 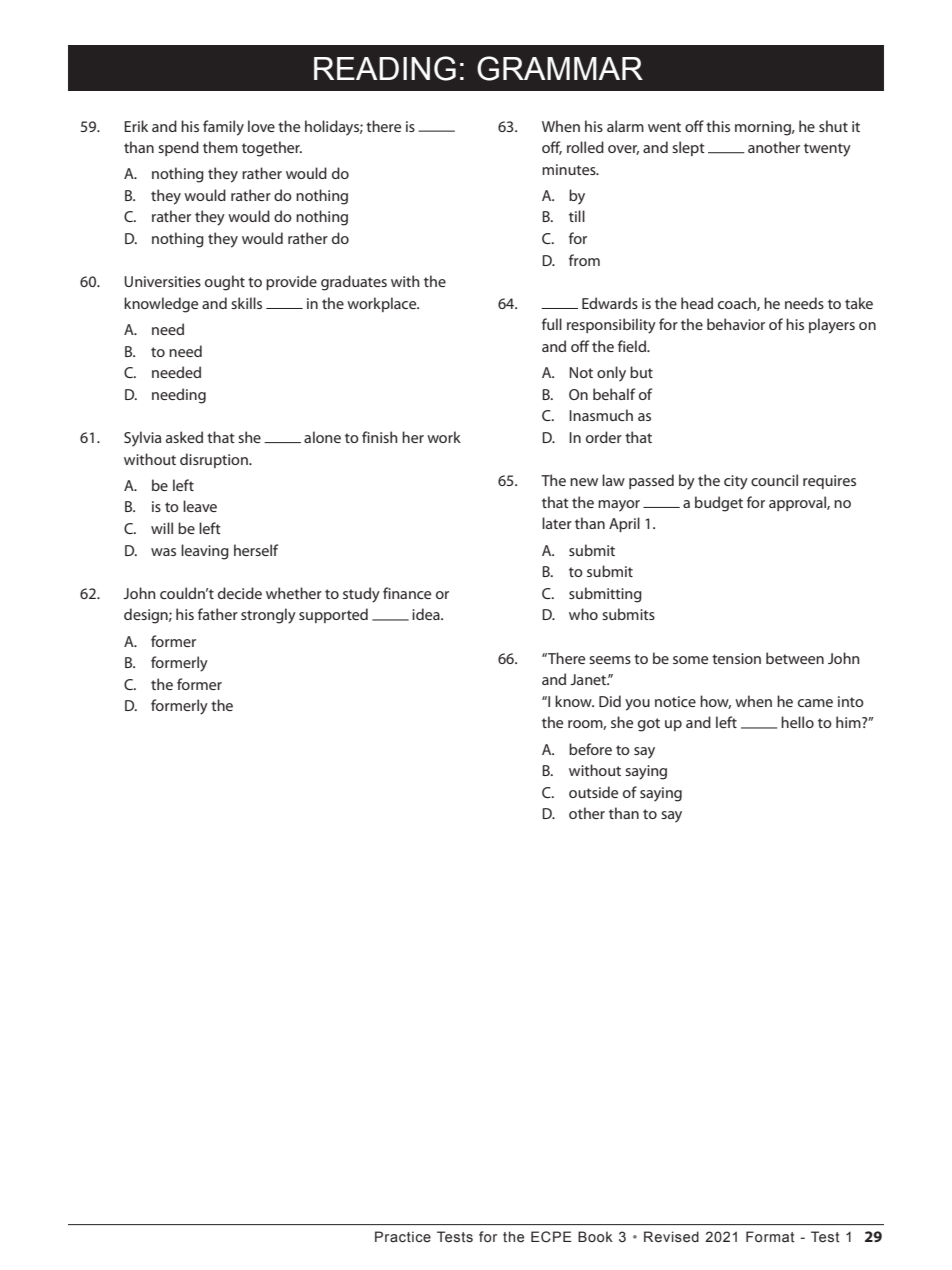 What do you see at coordinates (268, 616) in the page?
I see `strongly` at bounding box center [268, 616].
